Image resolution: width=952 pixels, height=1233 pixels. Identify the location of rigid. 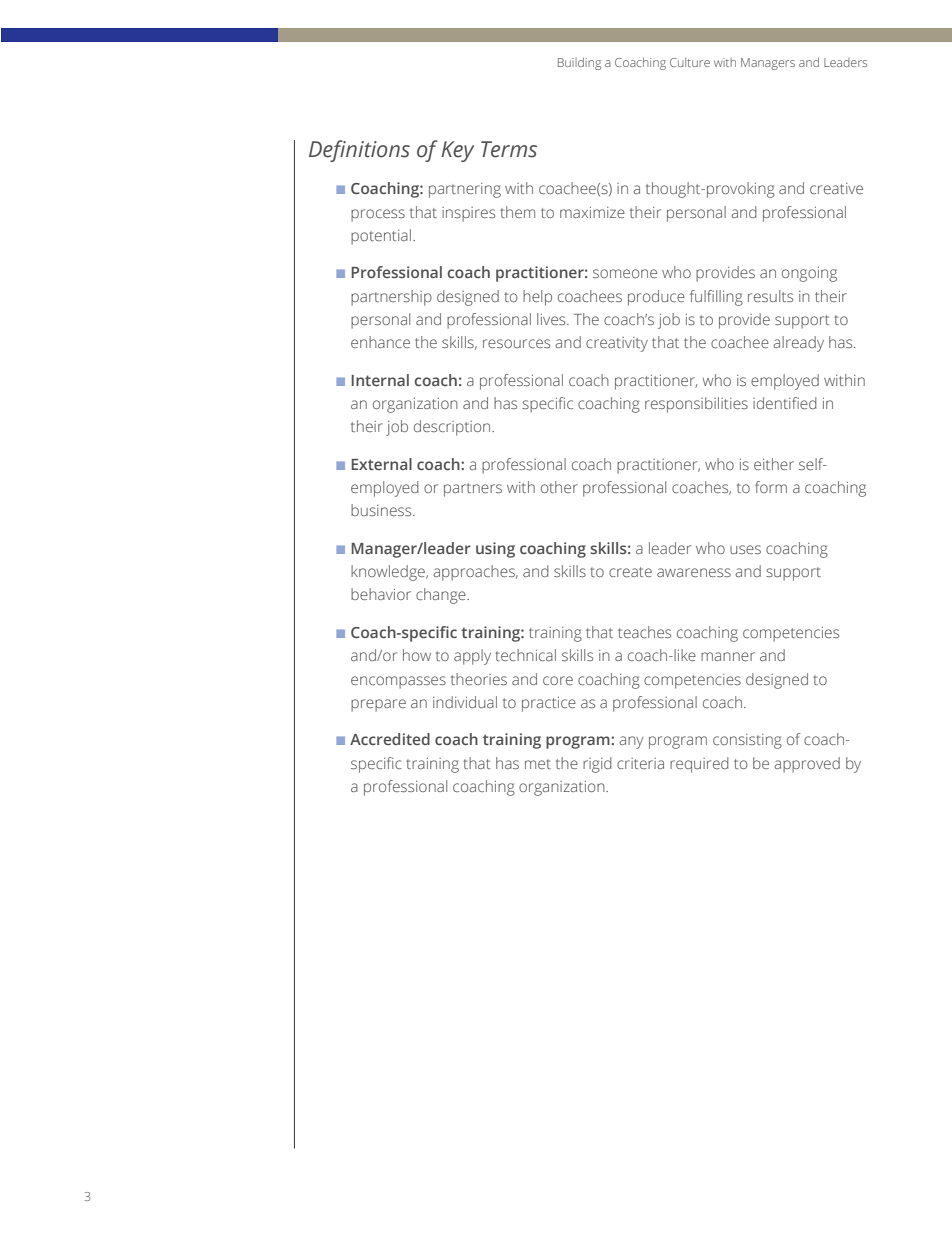
(597, 765).
